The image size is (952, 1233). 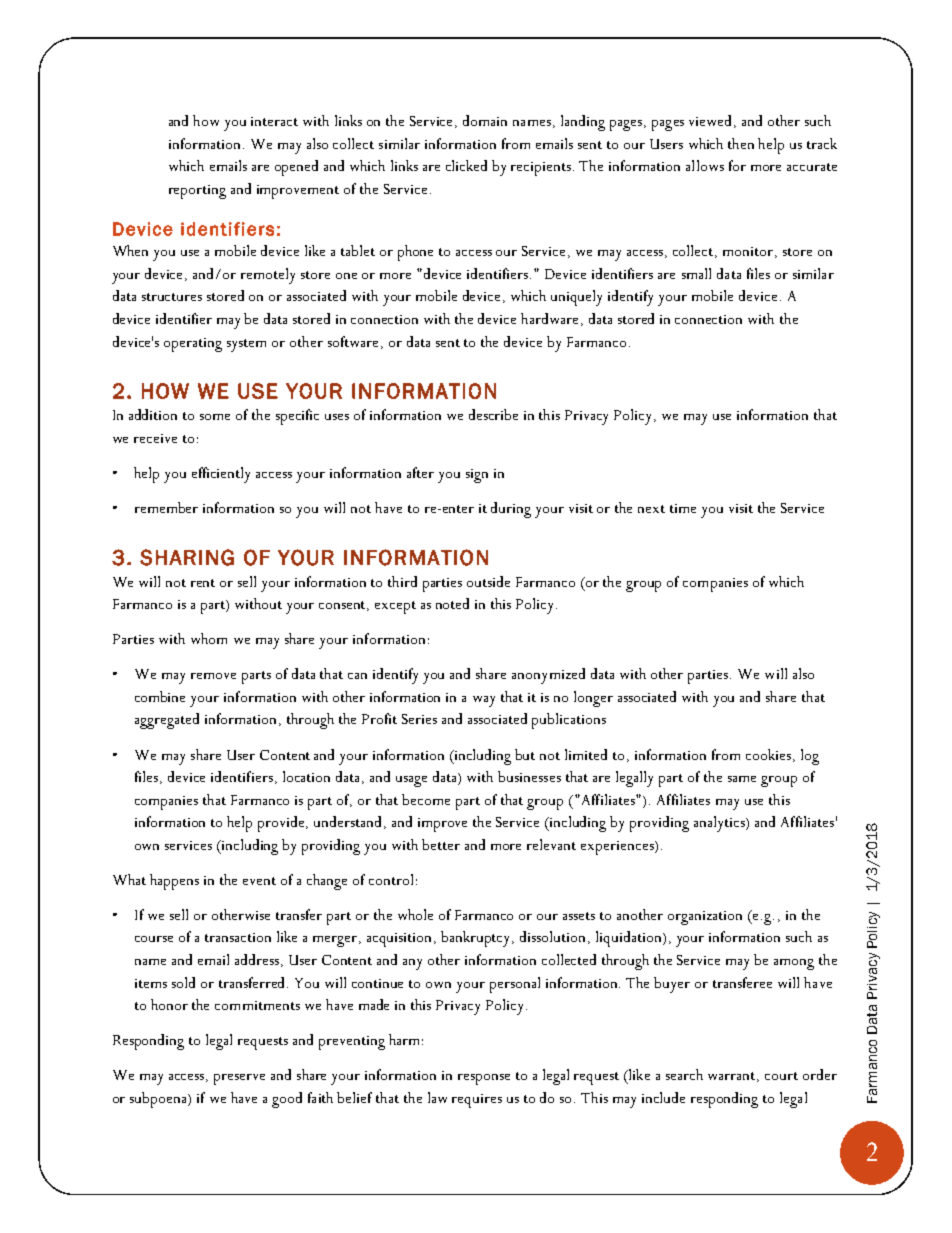 What do you see at coordinates (477, 476) in the page?
I see `sign` at bounding box center [477, 476].
